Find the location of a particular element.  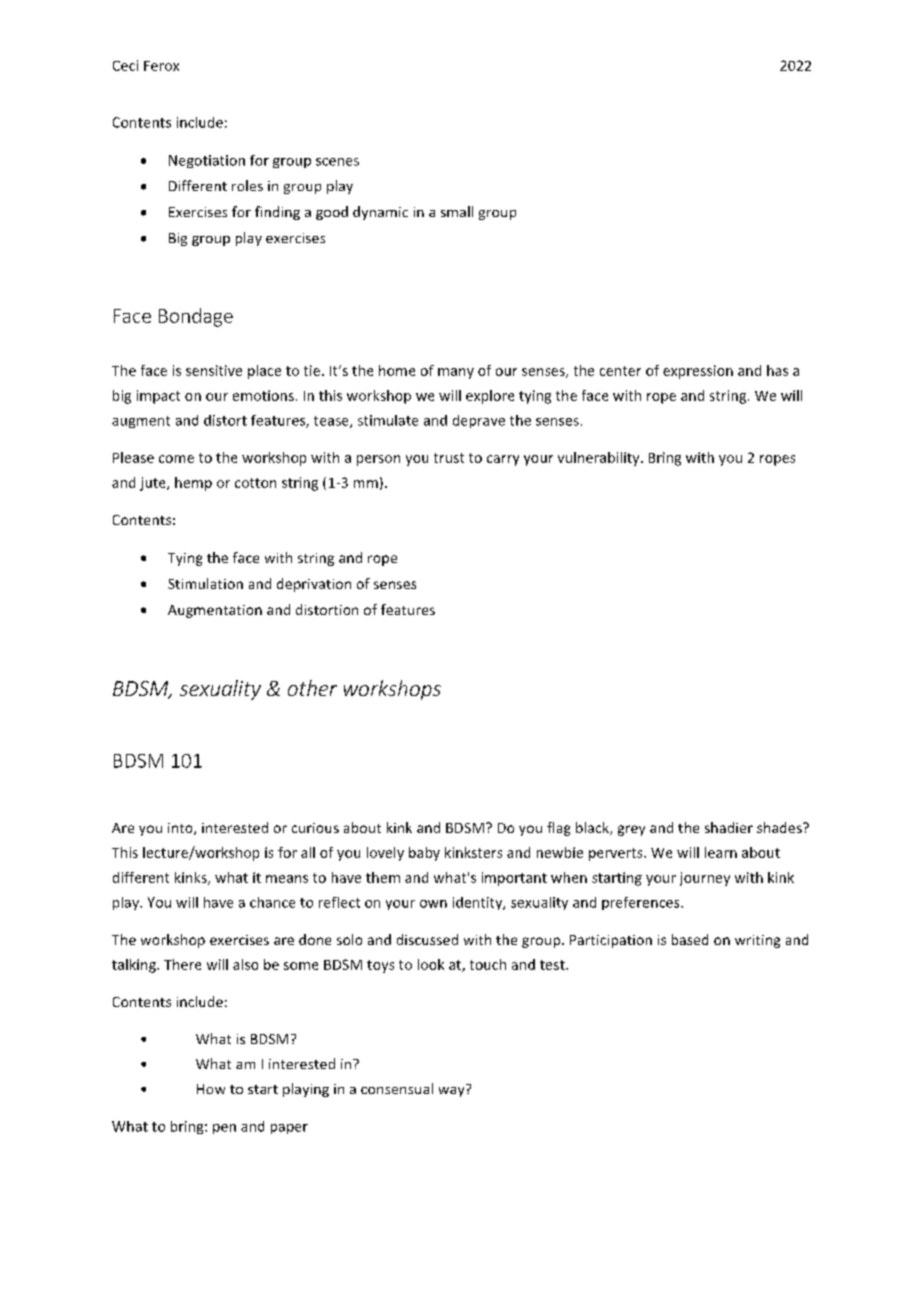

trust is located at coordinates (449, 458).
